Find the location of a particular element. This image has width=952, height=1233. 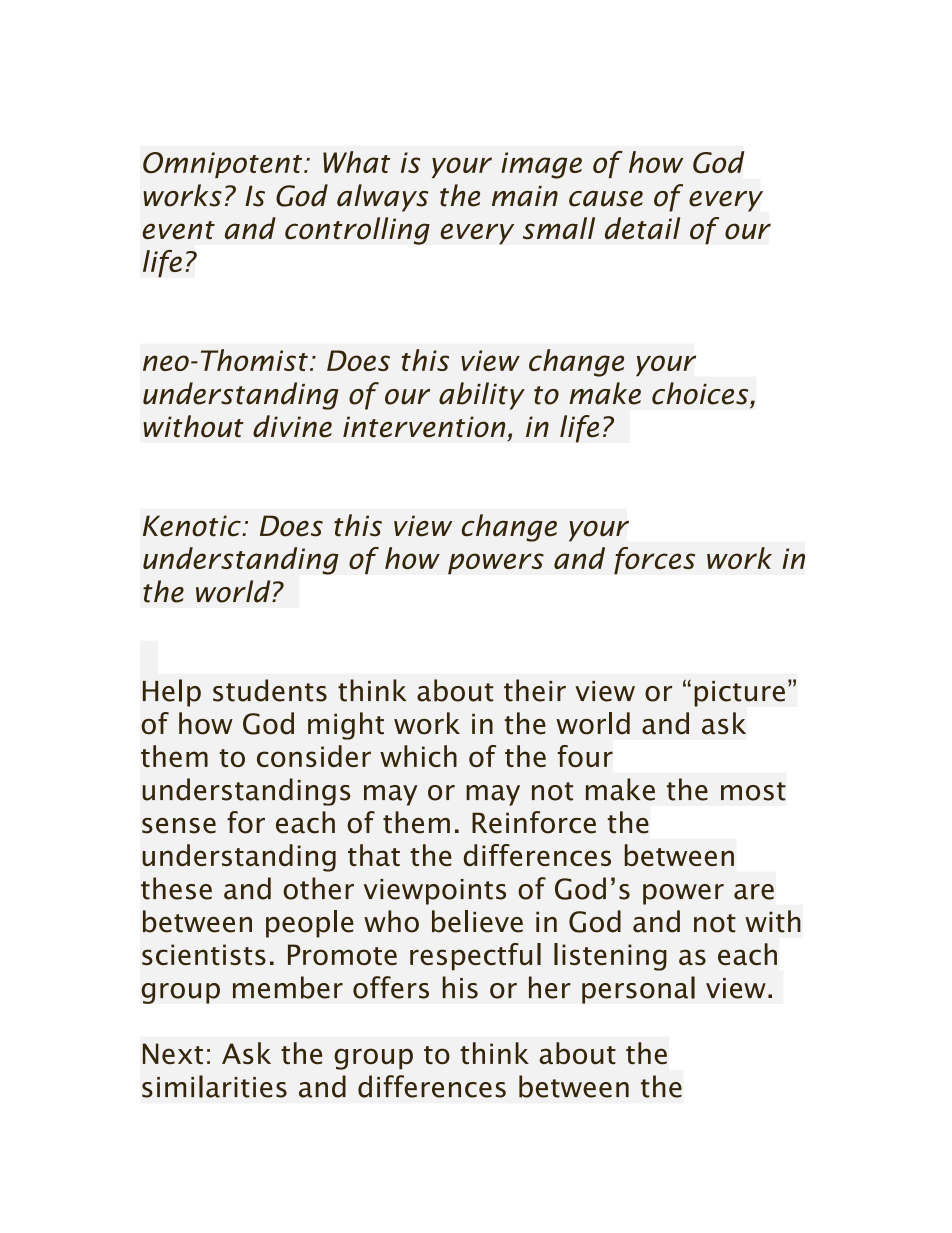

offers is located at coordinates (391, 987).
